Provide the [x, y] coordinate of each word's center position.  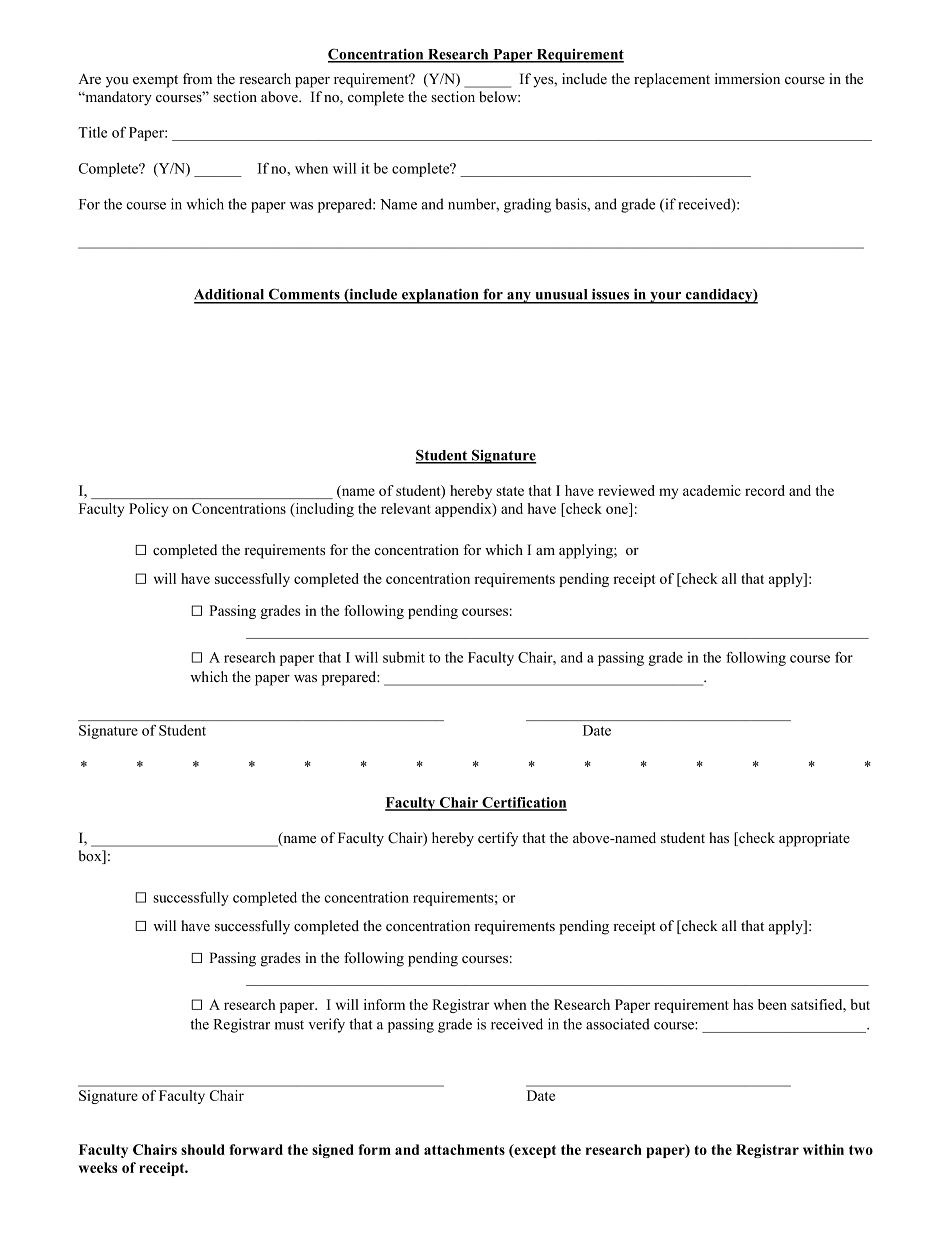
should [203, 1149]
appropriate [814, 839]
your [666, 298]
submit [404, 657]
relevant [406, 508]
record [765, 490]
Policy [148, 510]
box [91, 857]
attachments [464, 1149]
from [197, 78]
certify [498, 839]
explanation [440, 296]
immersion [747, 79]
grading [527, 205]
